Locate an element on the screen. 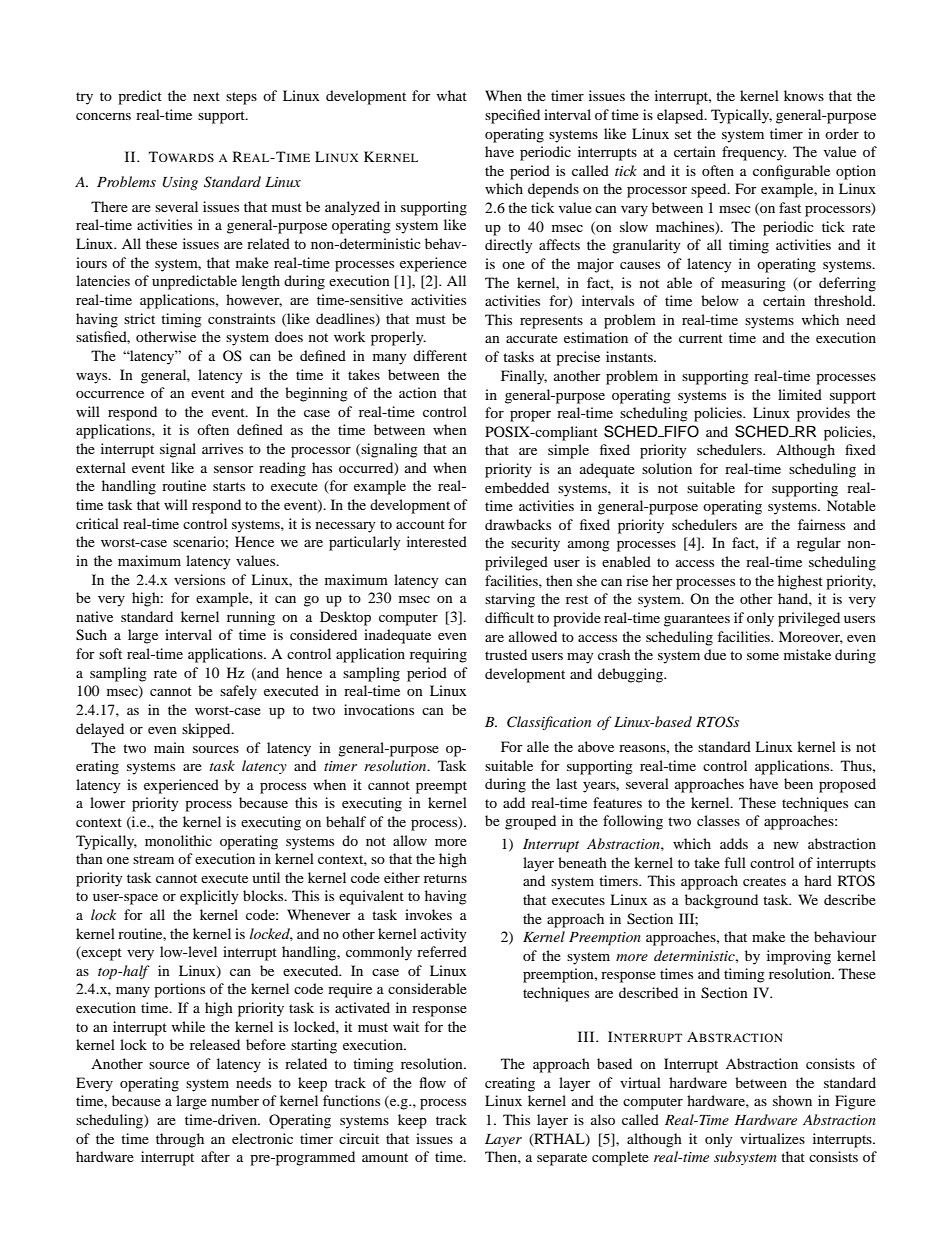 This screenshot has width=952, height=1233. some is located at coordinates (763, 656).
